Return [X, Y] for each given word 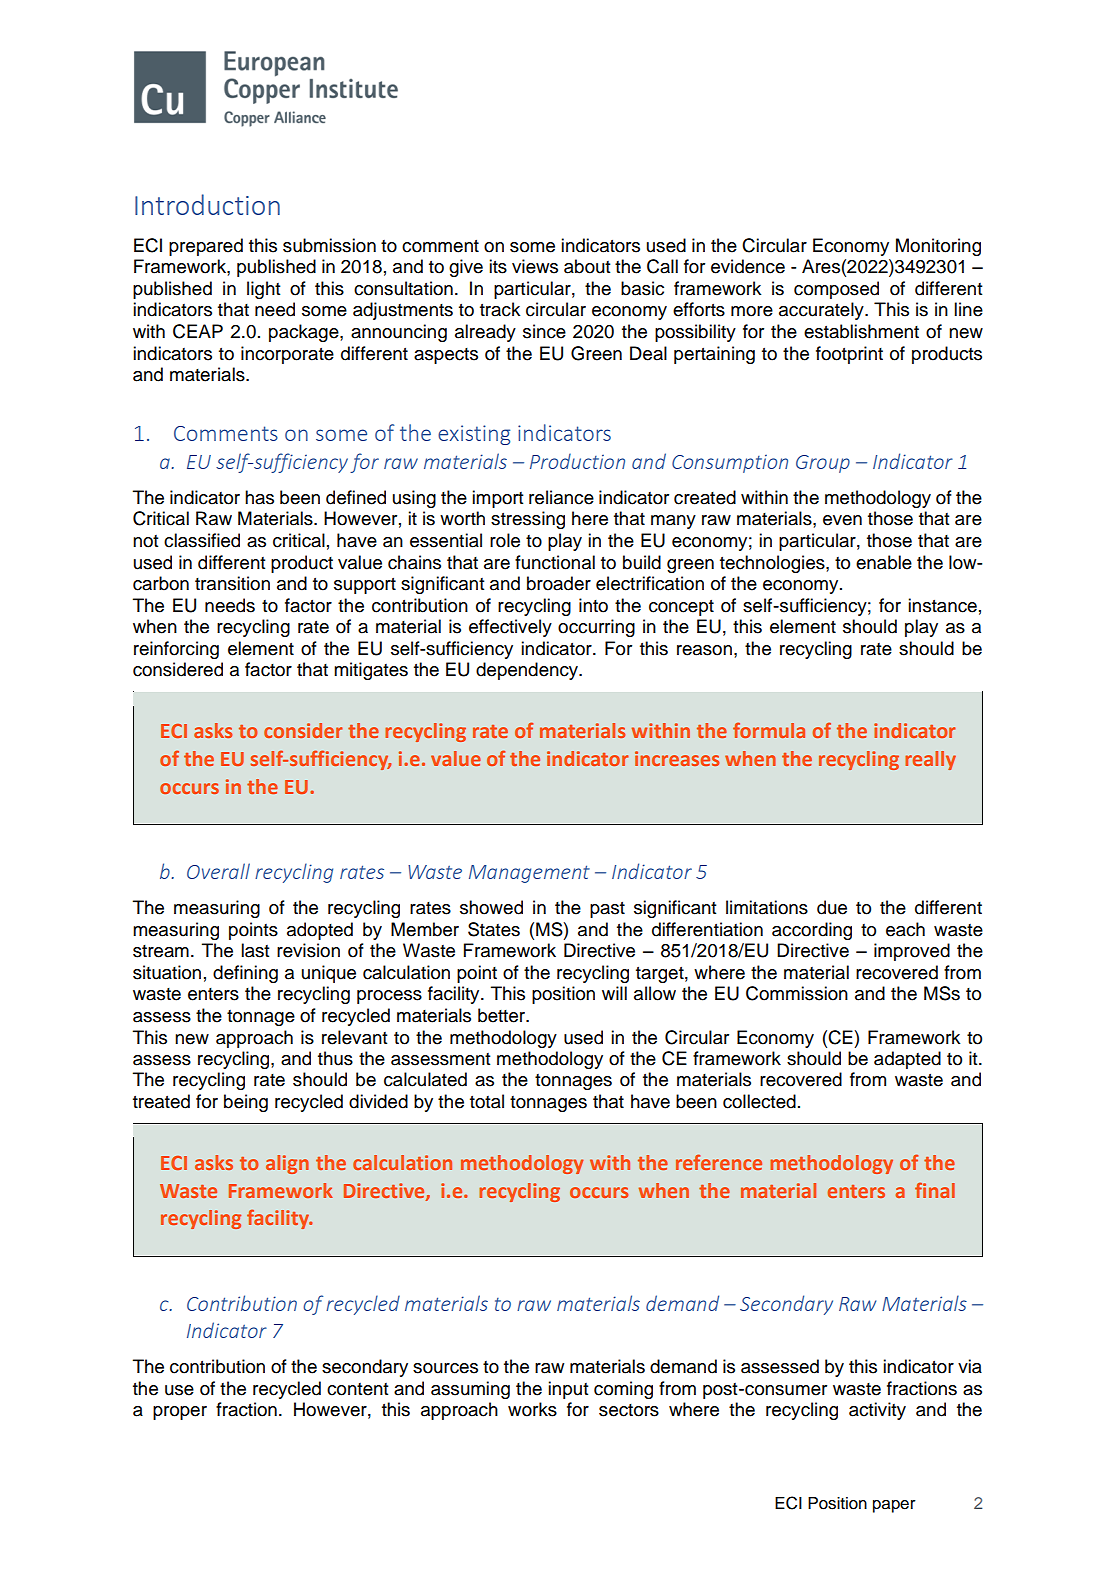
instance [942, 605]
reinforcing [176, 650]
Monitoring [938, 247]
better [503, 1015]
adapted [907, 1060]
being [246, 1103]
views [535, 266]
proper [180, 1413]
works [532, 1409]
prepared [206, 247]
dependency [528, 671]
